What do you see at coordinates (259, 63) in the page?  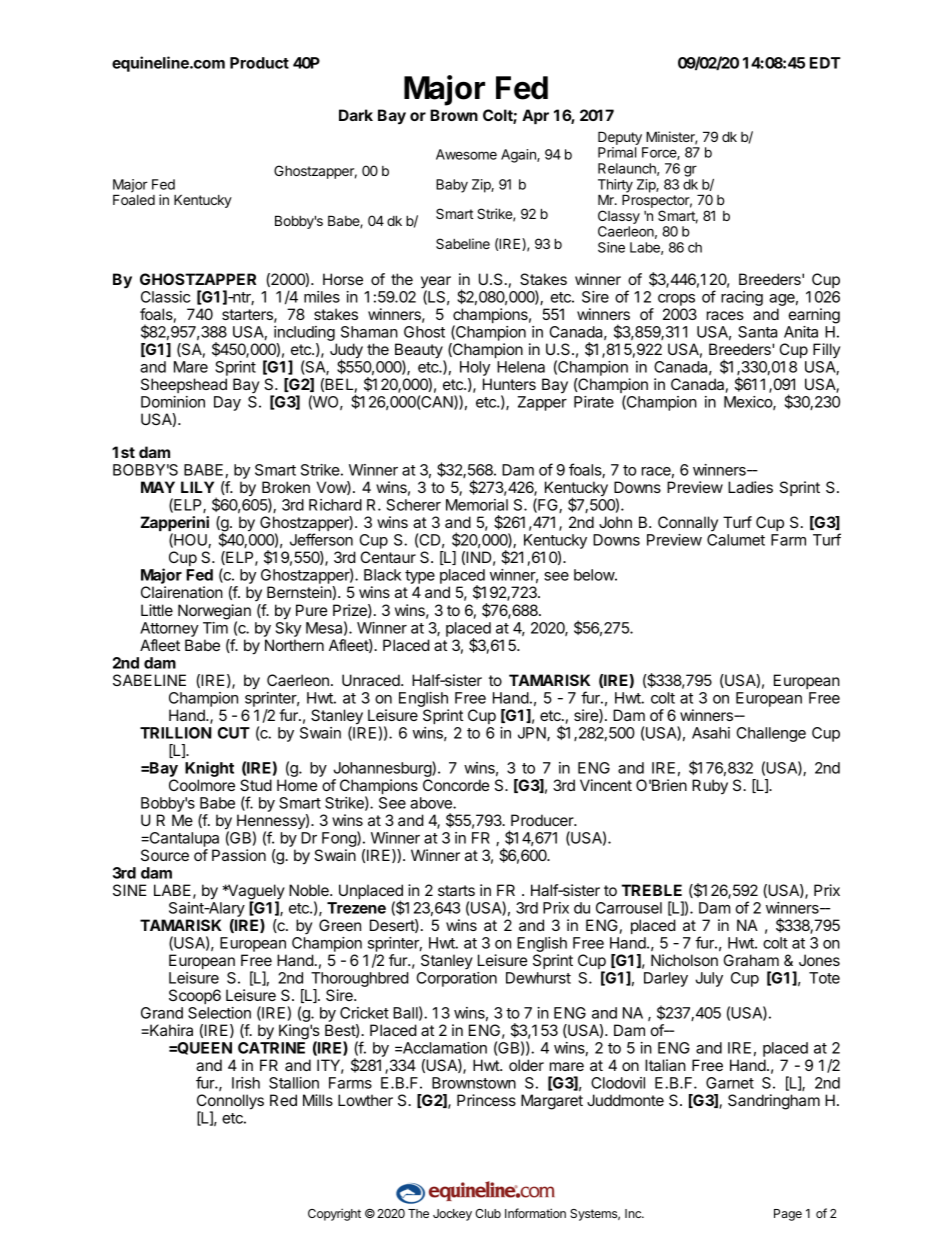 I see `Product` at bounding box center [259, 63].
